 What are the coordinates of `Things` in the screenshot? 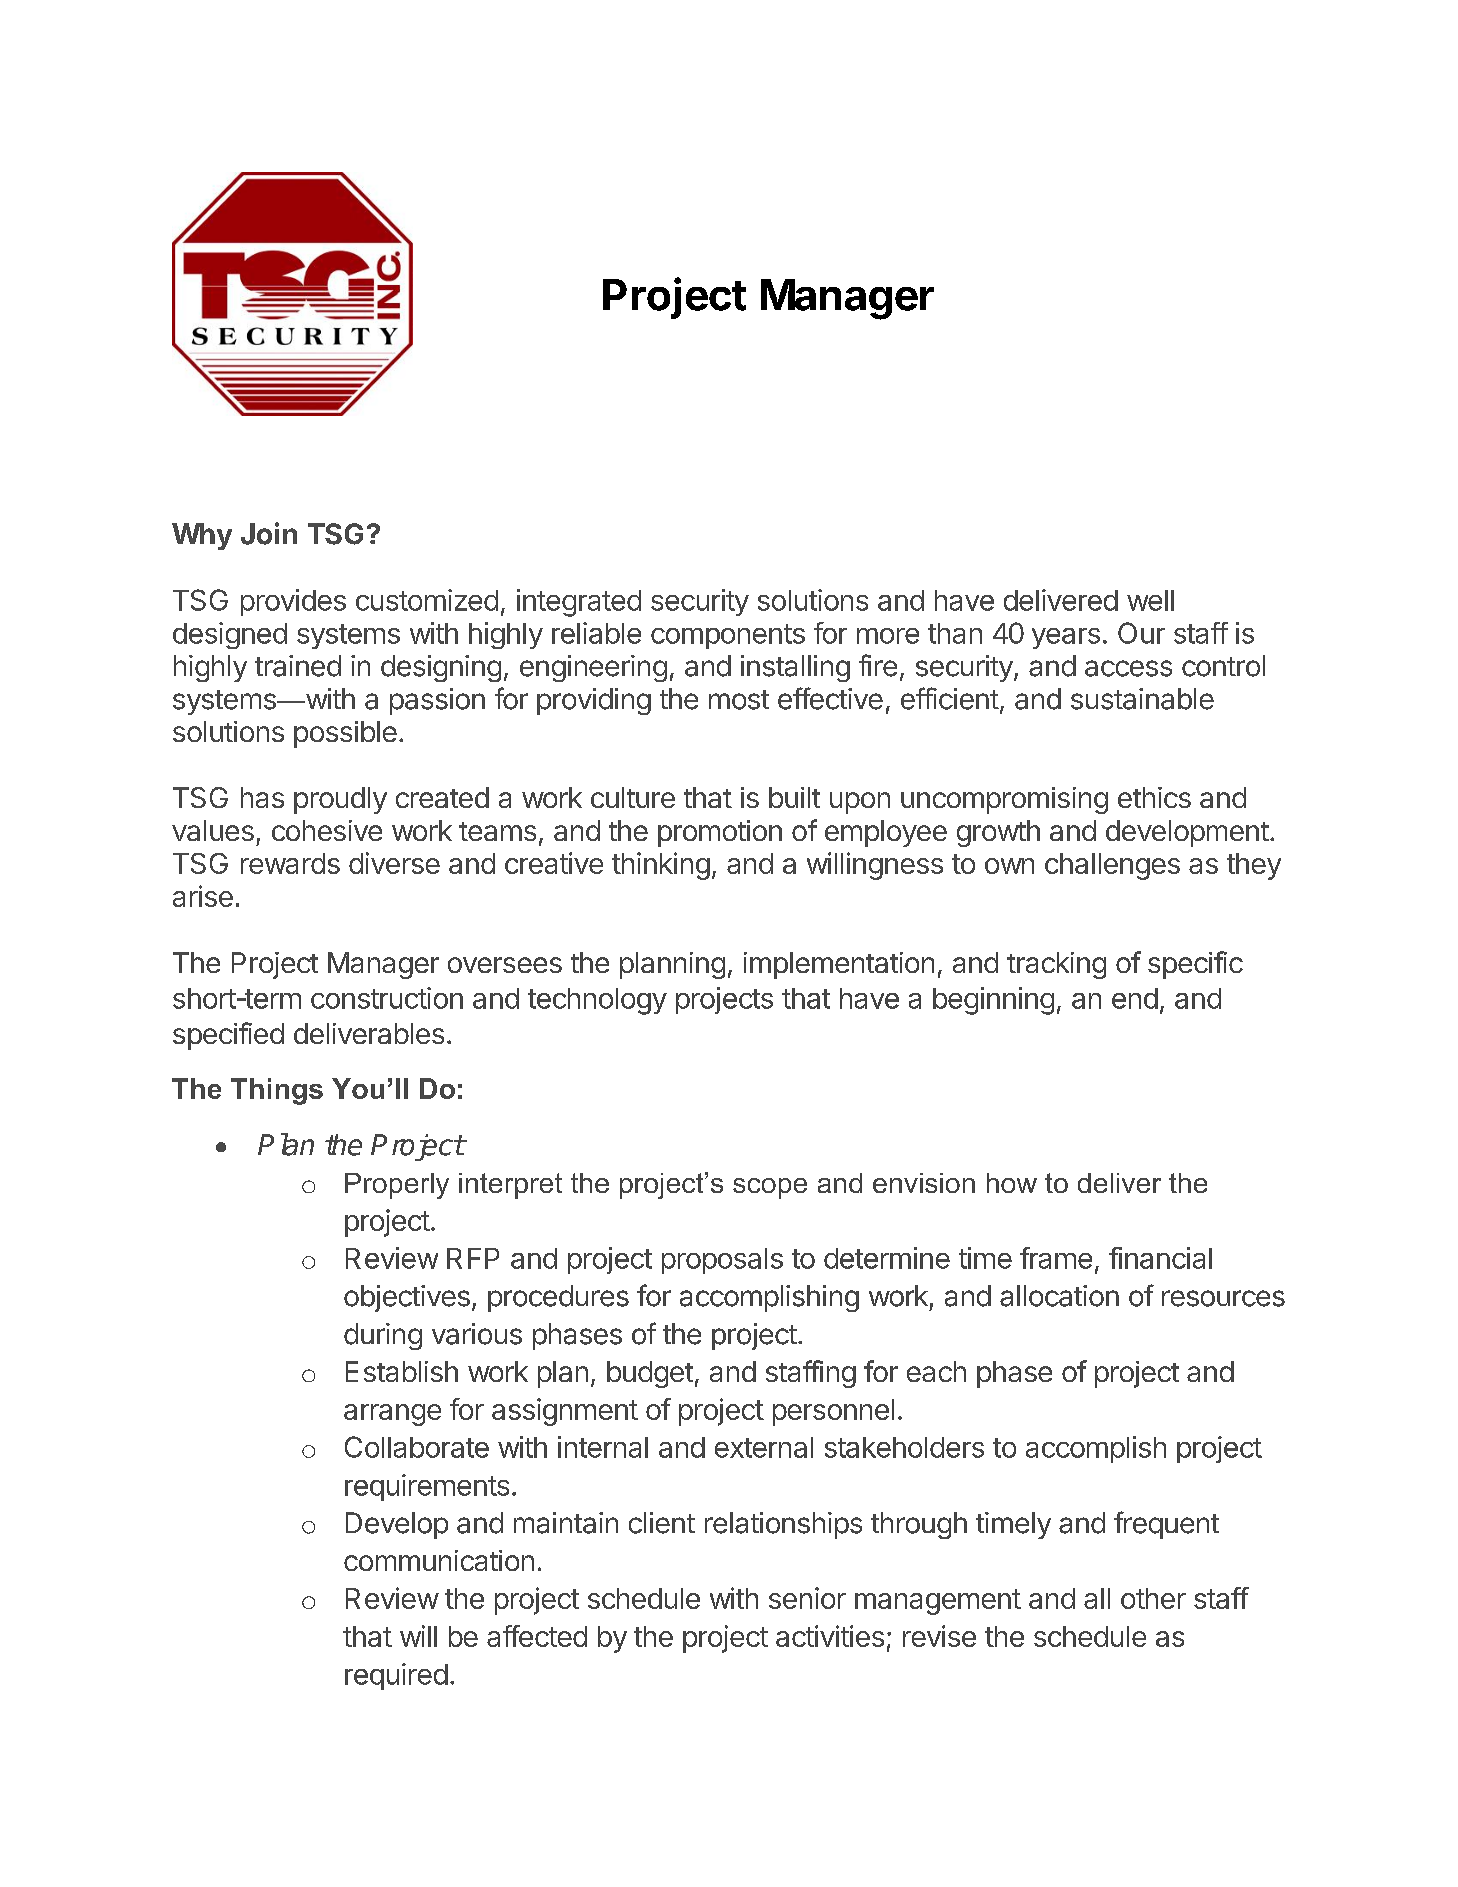 It's located at (277, 1091).
